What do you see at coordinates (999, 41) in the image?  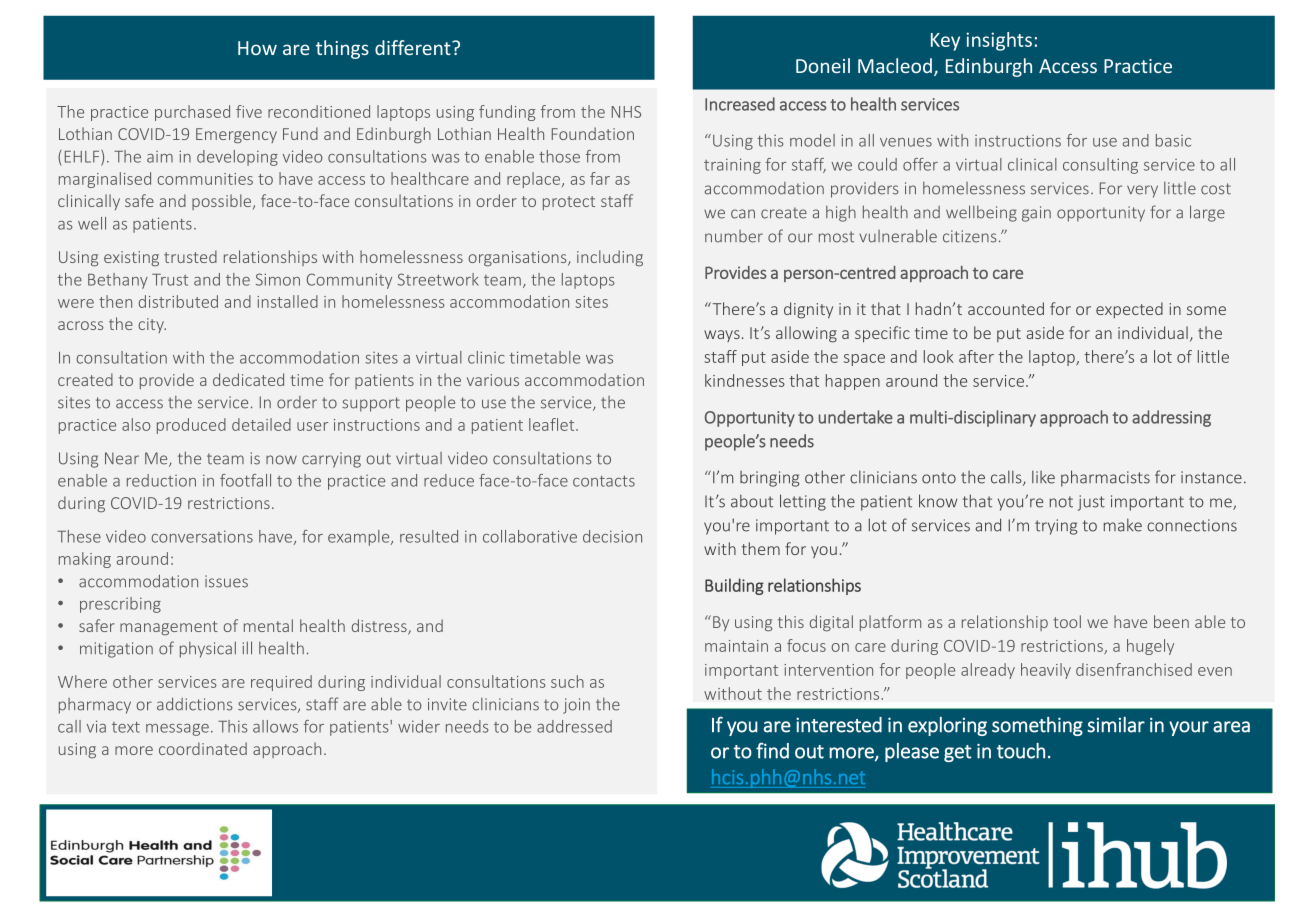 I see `insights` at bounding box center [999, 41].
